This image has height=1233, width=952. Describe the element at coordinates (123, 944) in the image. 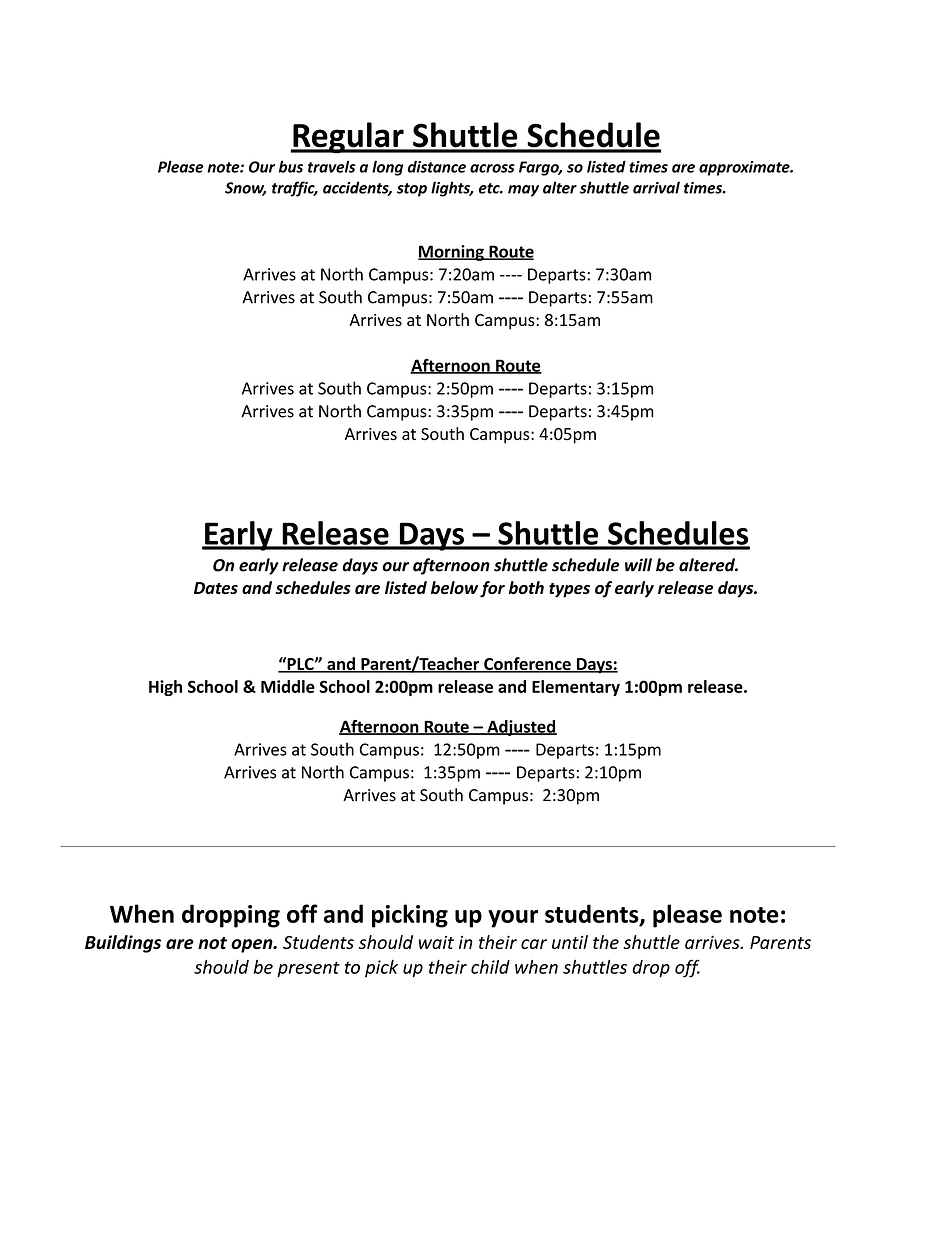

I see `Buildings` at that location.
